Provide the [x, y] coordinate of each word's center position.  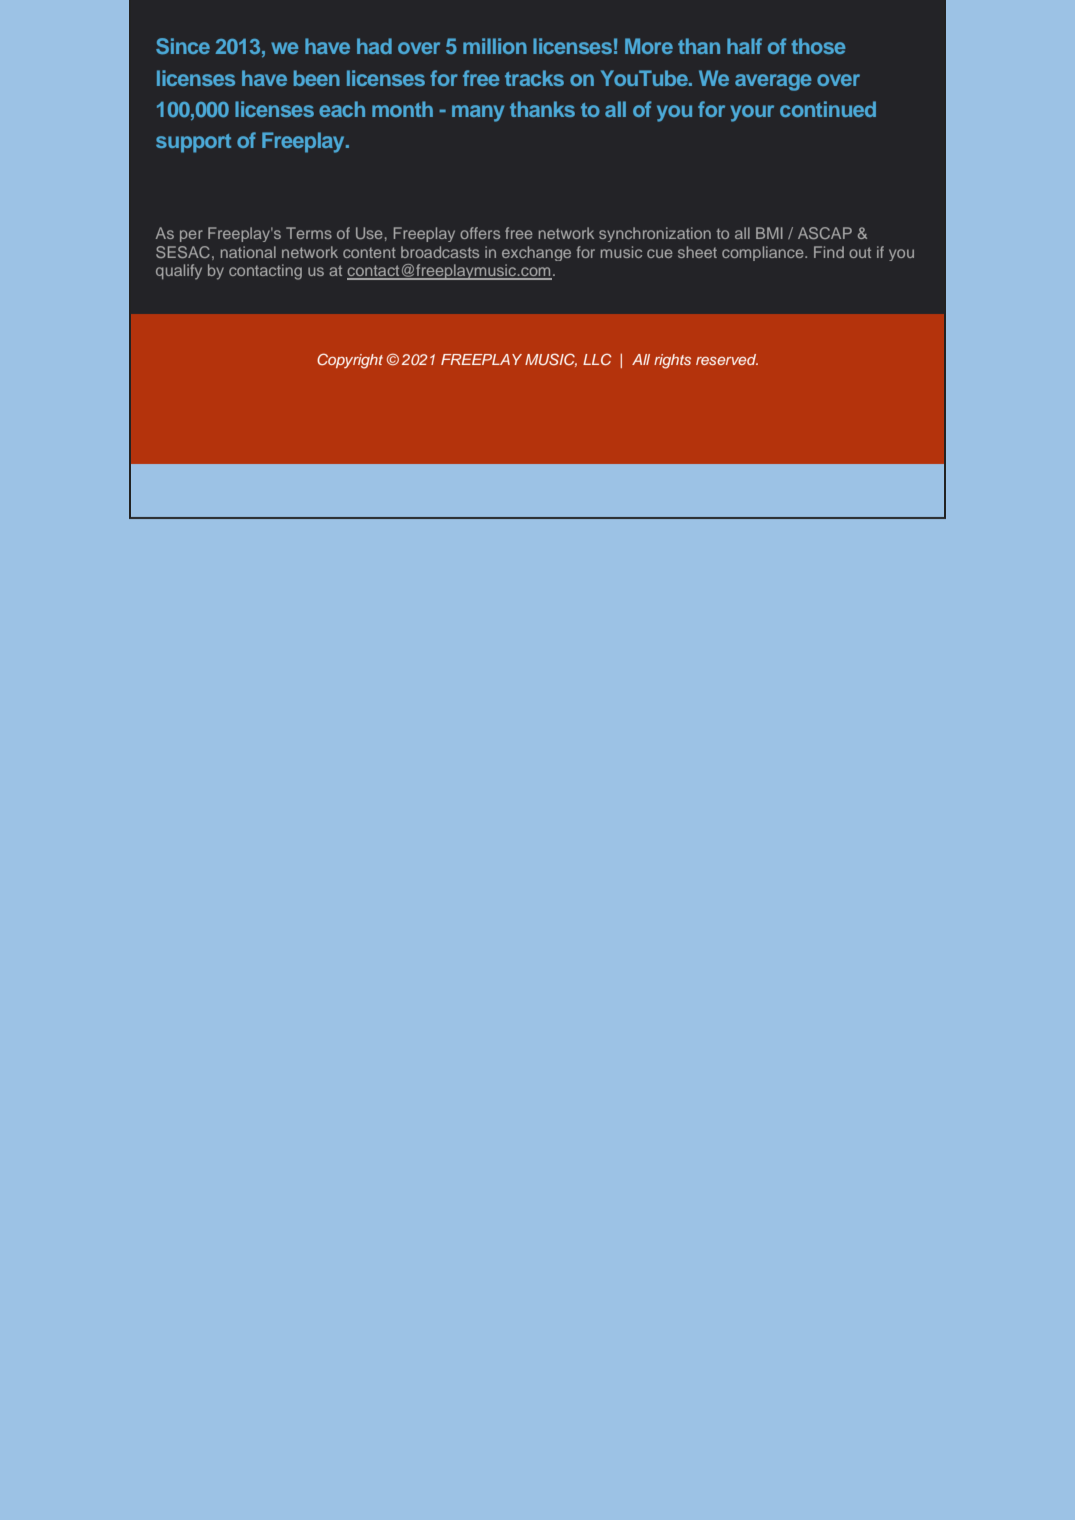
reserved [727, 359]
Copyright [350, 361]
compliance [764, 253]
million [495, 46]
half [744, 46]
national [248, 252]
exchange [536, 253]
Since [183, 46]
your [752, 113]
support [193, 143]
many [478, 113]
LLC [597, 359]
